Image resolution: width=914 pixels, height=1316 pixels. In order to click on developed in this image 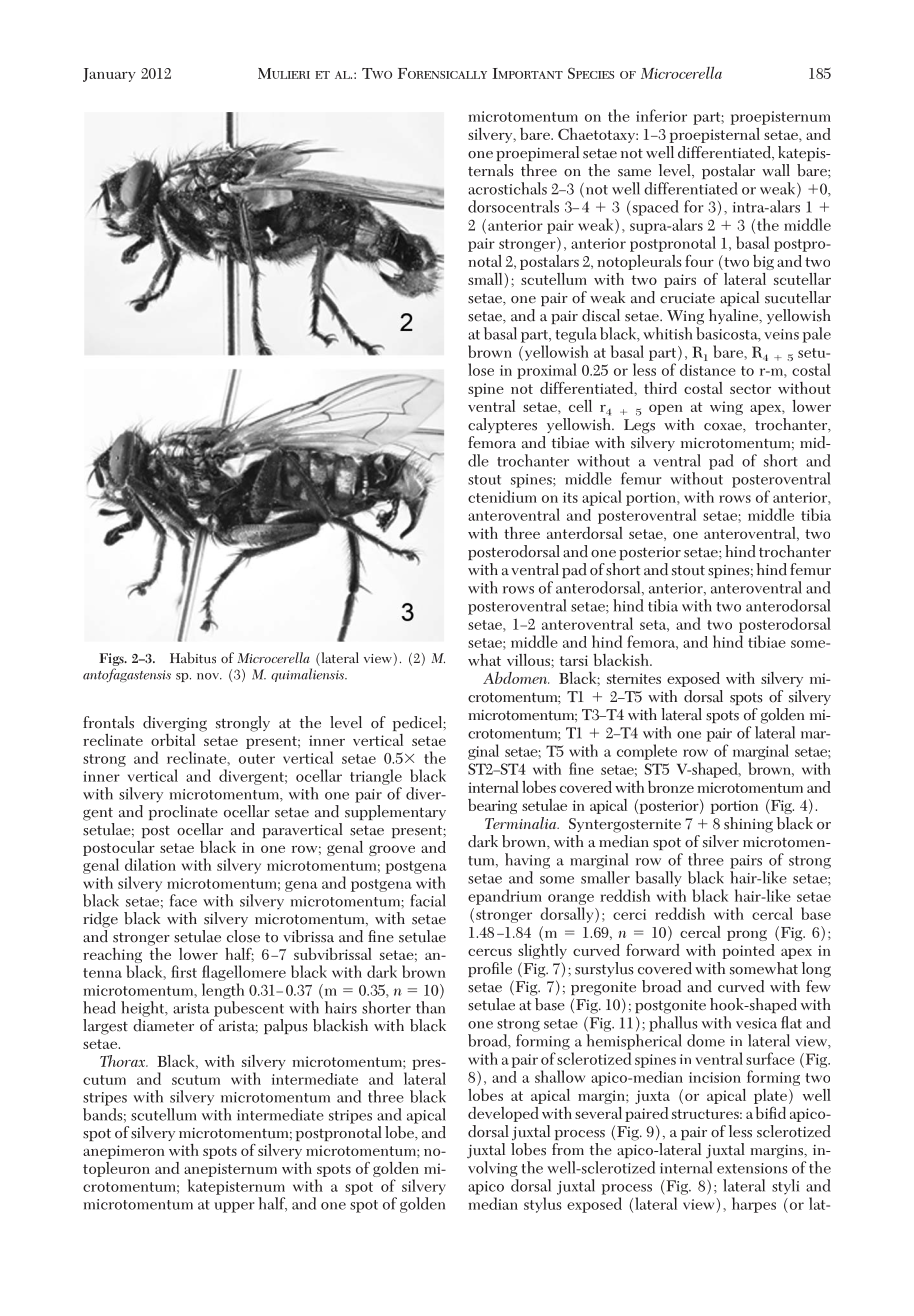, I will do `click(503, 1114)`.
